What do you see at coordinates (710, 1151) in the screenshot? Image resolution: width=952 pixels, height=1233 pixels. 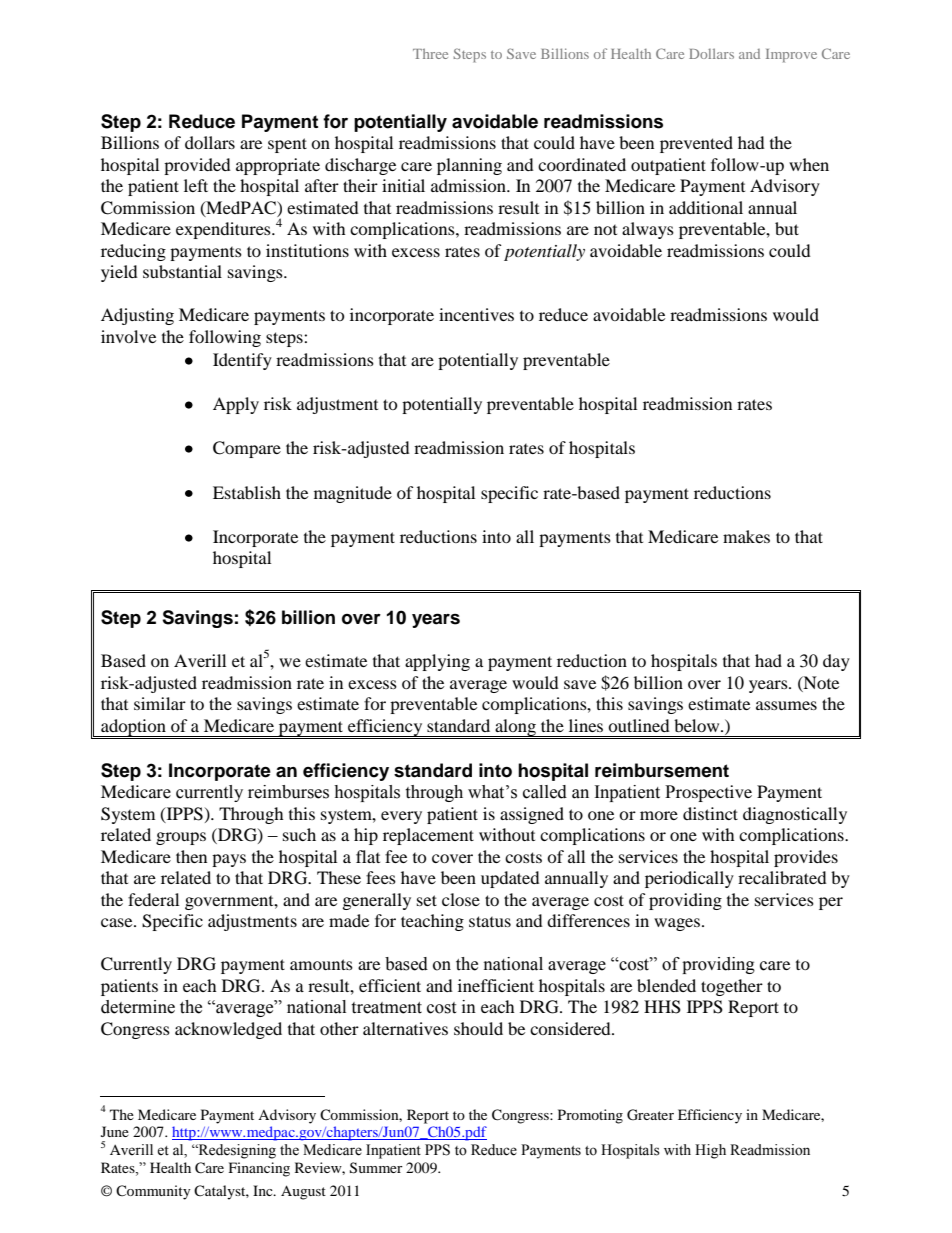 I see `High` at bounding box center [710, 1151].
